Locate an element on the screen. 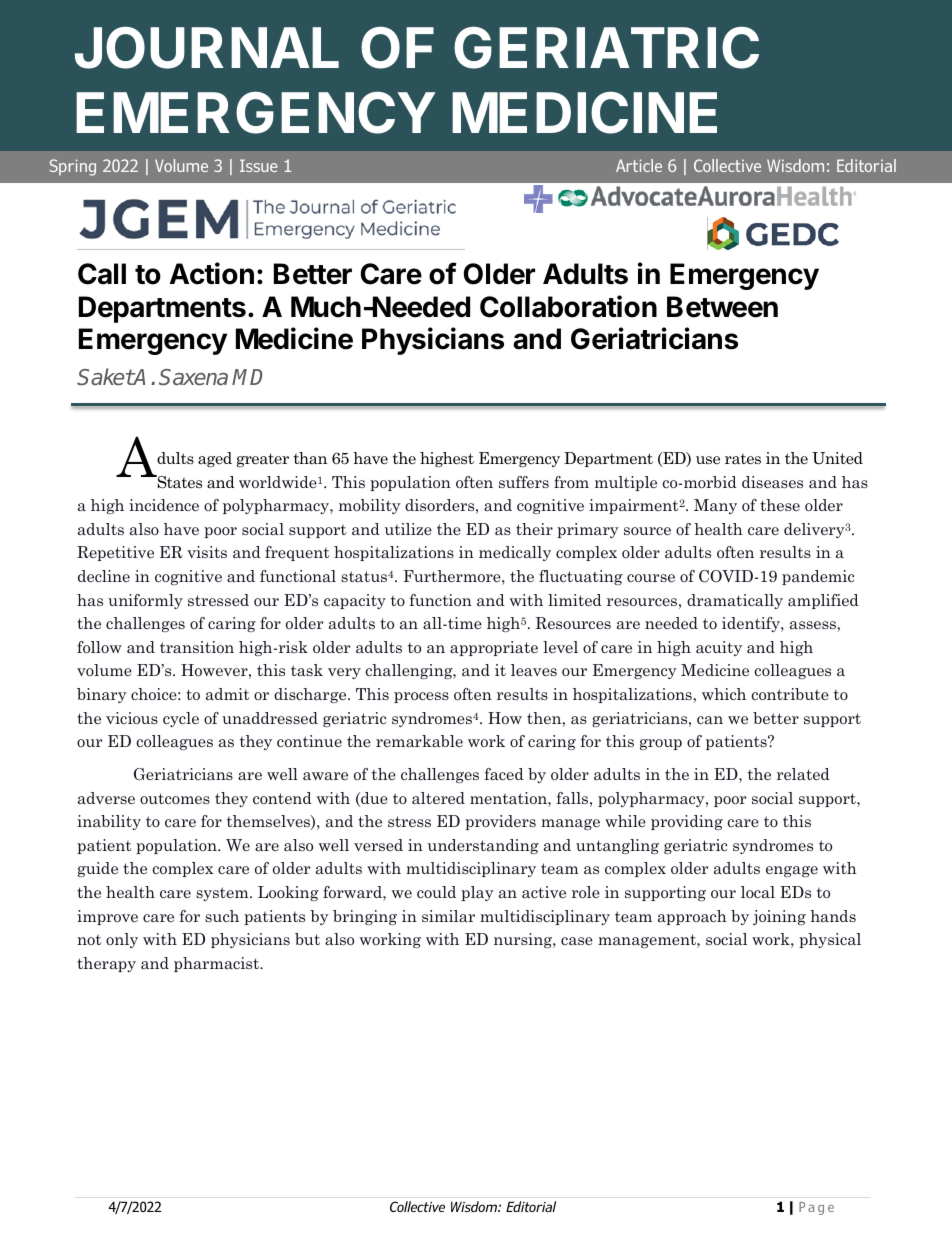 Image resolution: width=952 pixels, height=1233 pixels. Article is located at coordinates (639, 165).
